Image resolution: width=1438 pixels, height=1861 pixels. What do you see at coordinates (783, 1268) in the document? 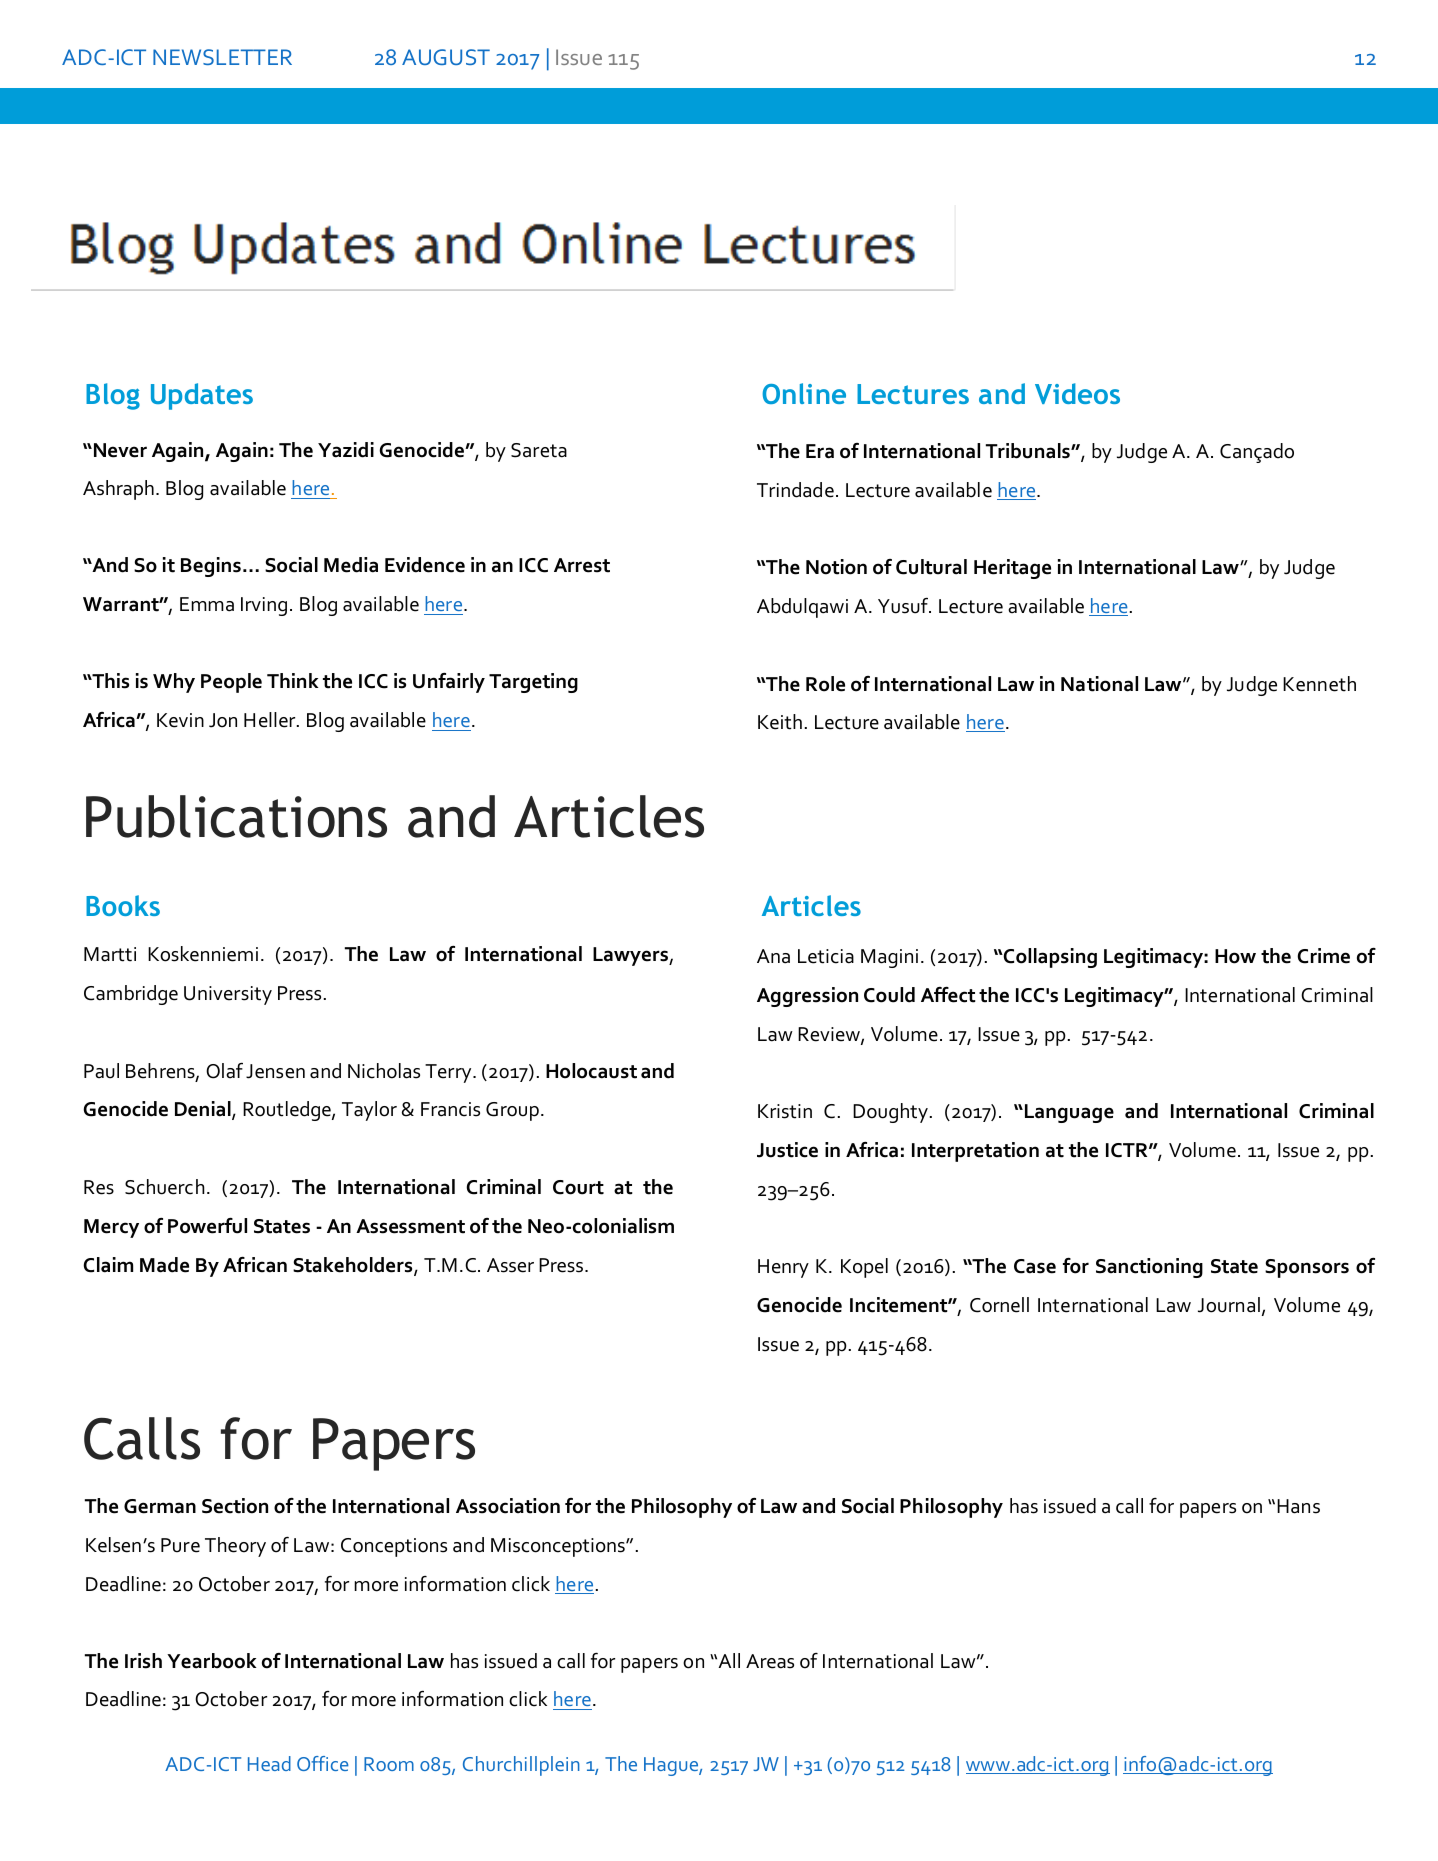
I see `Henry` at bounding box center [783, 1268].
